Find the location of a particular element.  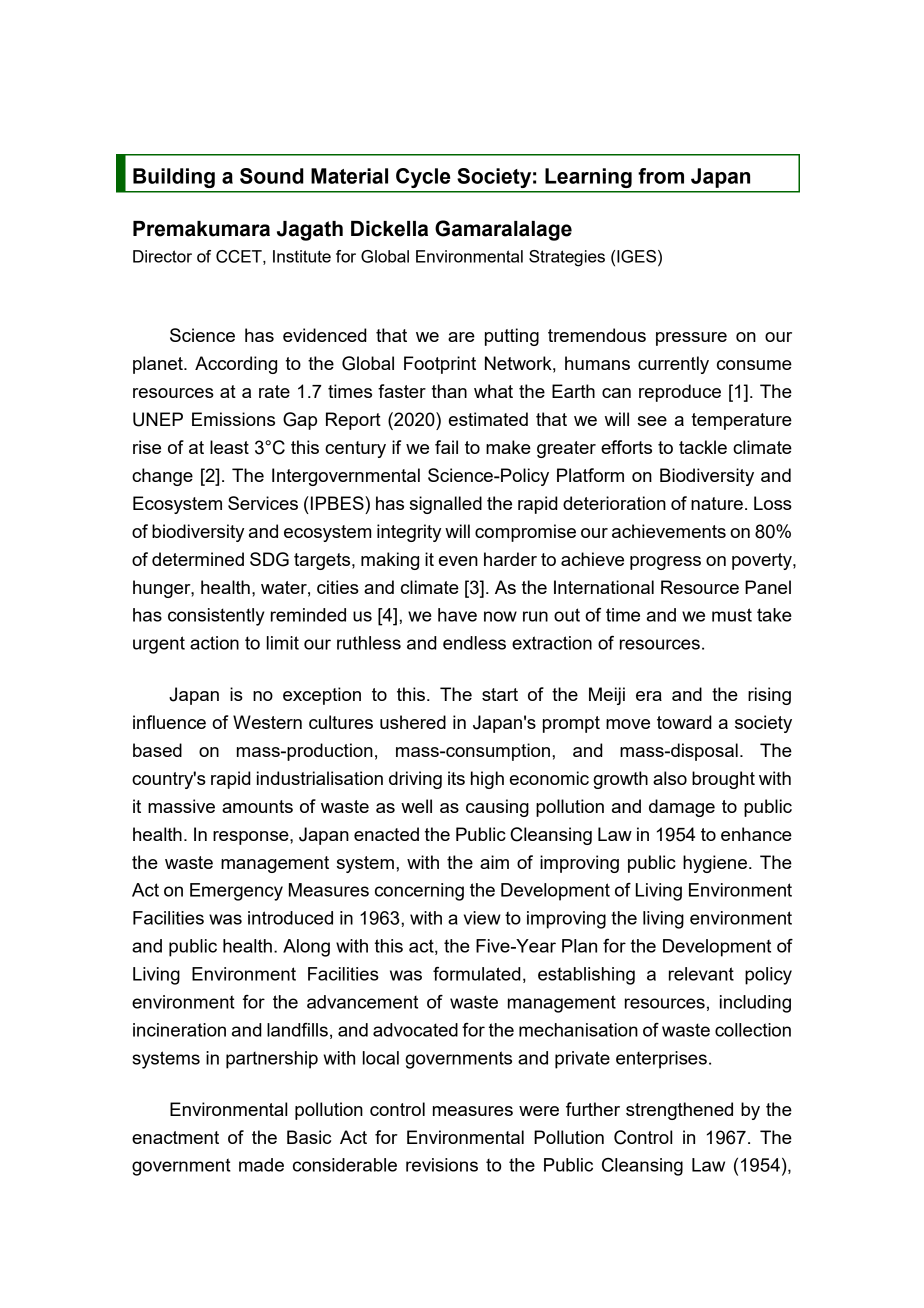

toward is located at coordinates (684, 722).
